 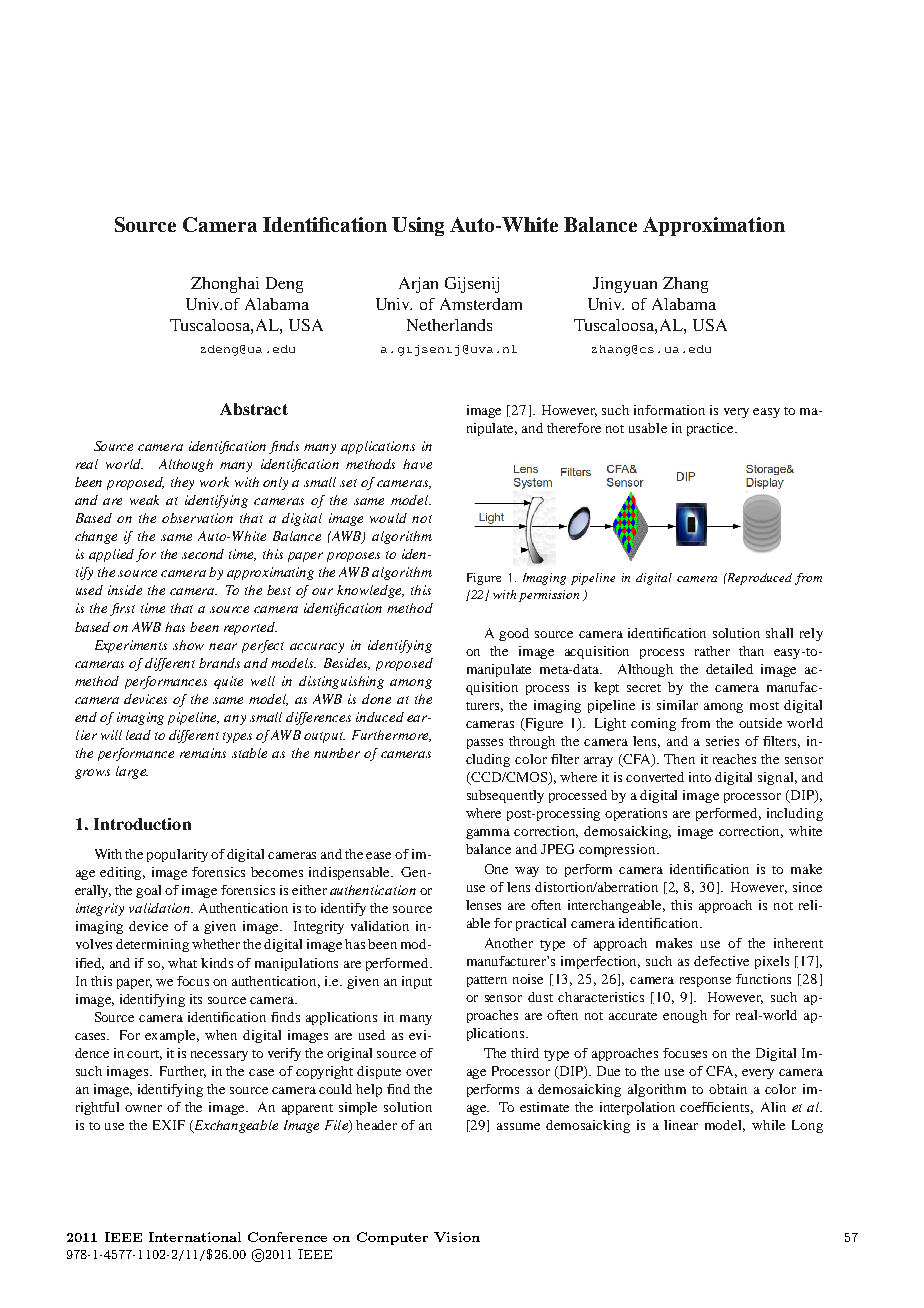 I want to click on Approximation, so click(x=714, y=226).
